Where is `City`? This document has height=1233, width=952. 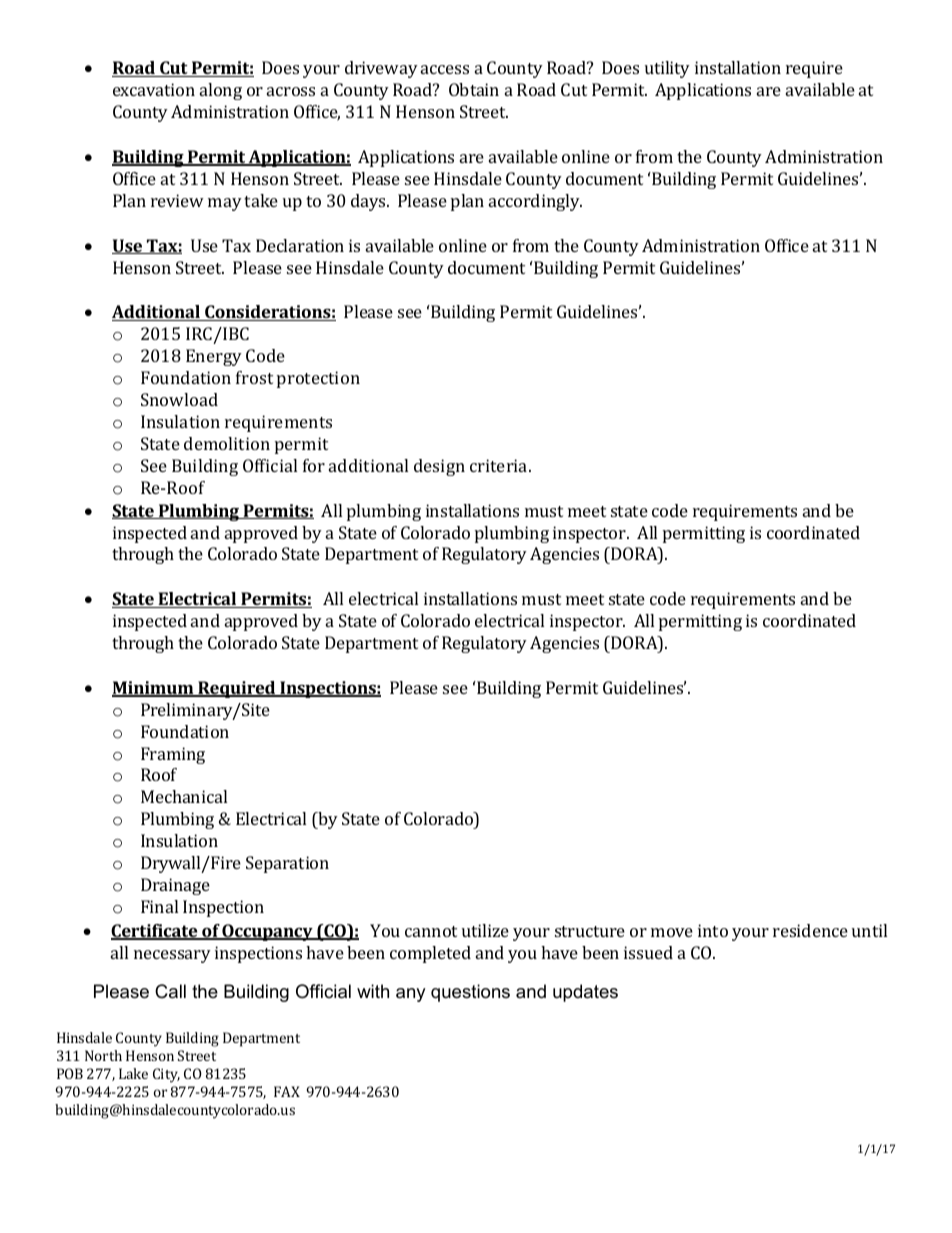
City is located at coordinates (166, 1075).
